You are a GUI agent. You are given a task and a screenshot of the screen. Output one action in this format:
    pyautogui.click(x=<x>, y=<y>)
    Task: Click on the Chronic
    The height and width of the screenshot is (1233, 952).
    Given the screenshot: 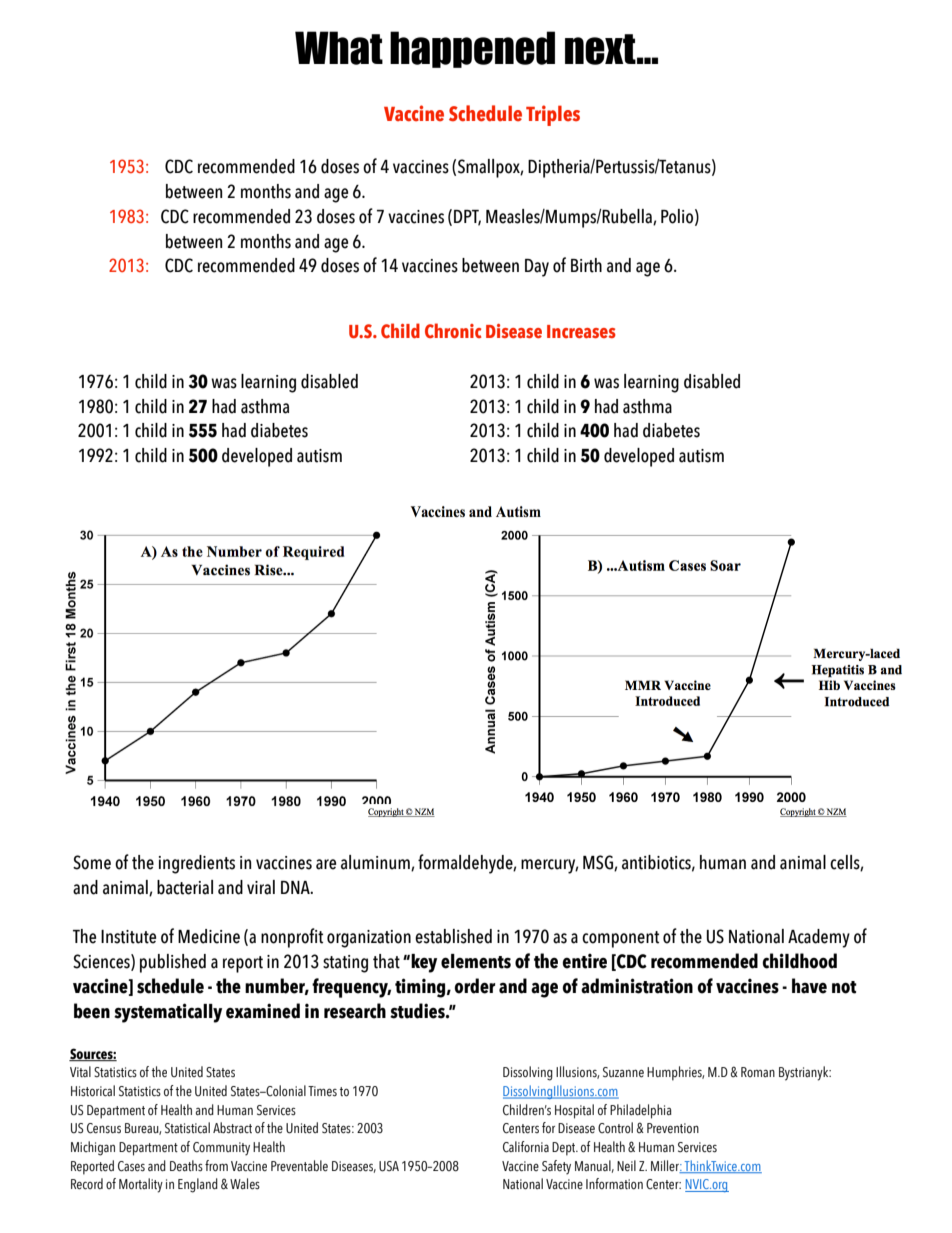 What is the action you would take?
    pyautogui.click(x=453, y=331)
